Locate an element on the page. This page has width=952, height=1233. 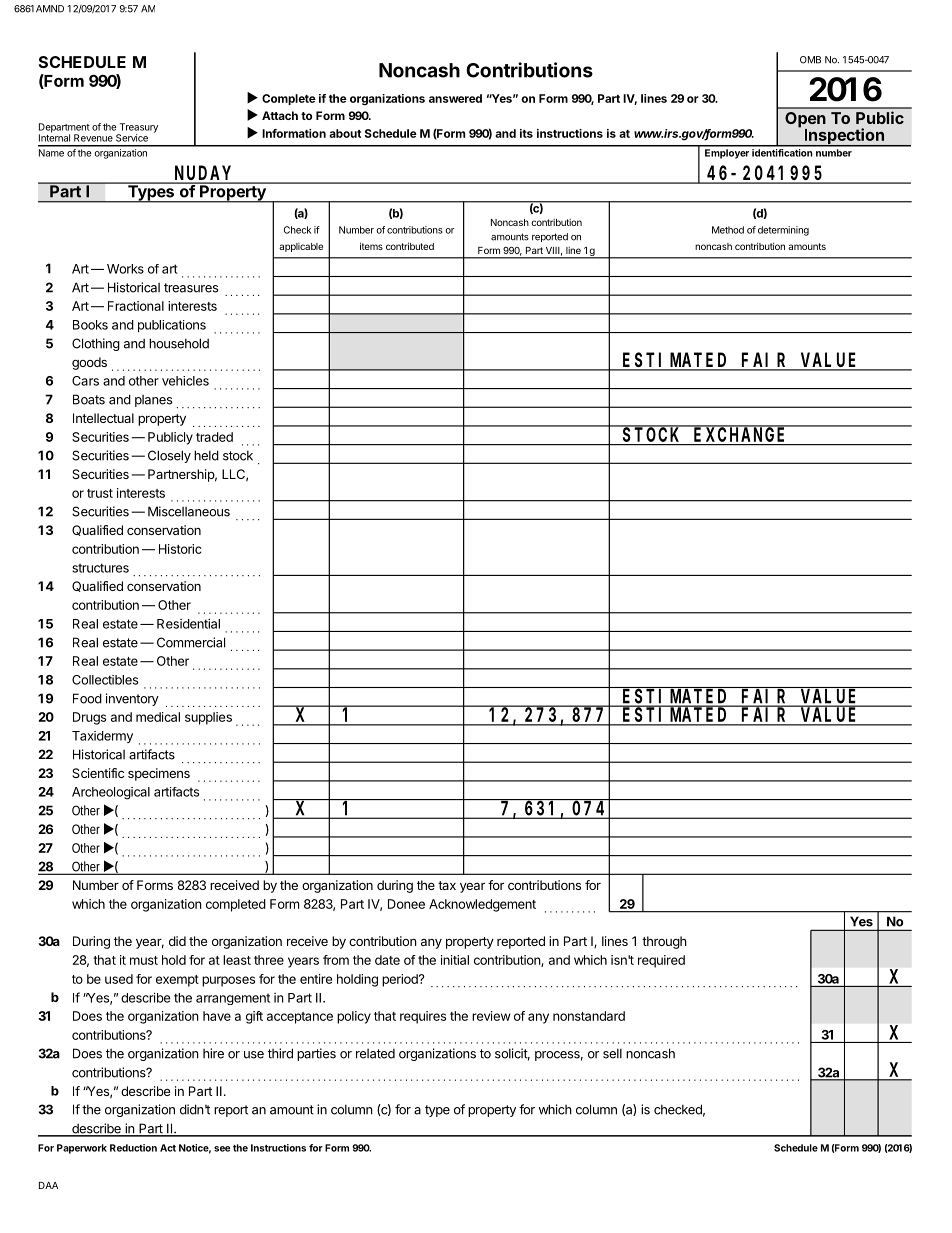
through is located at coordinates (664, 942).
